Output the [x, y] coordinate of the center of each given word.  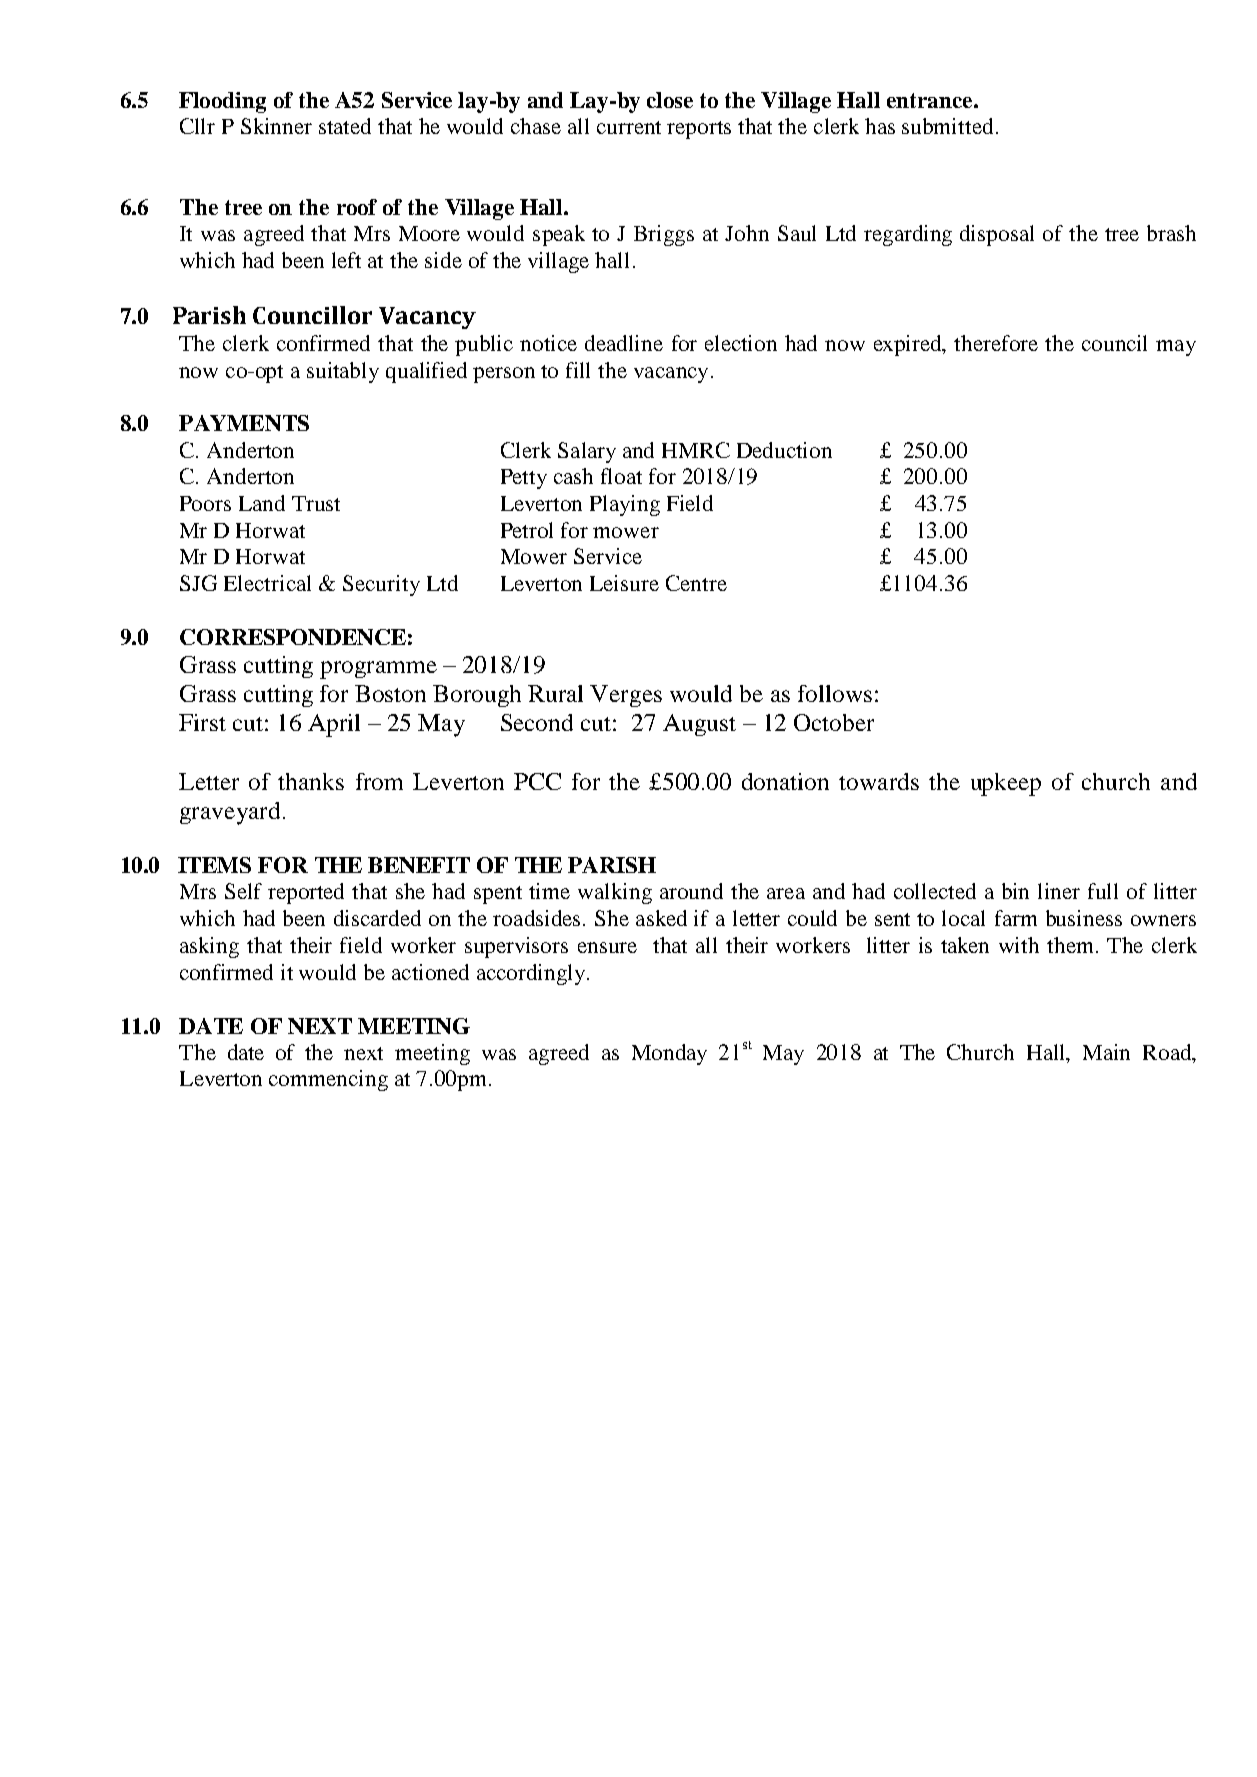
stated [345, 126]
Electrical [267, 583]
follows [835, 693]
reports [699, 130]
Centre [696, 583]
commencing [328, 1080]
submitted [947, 126]
